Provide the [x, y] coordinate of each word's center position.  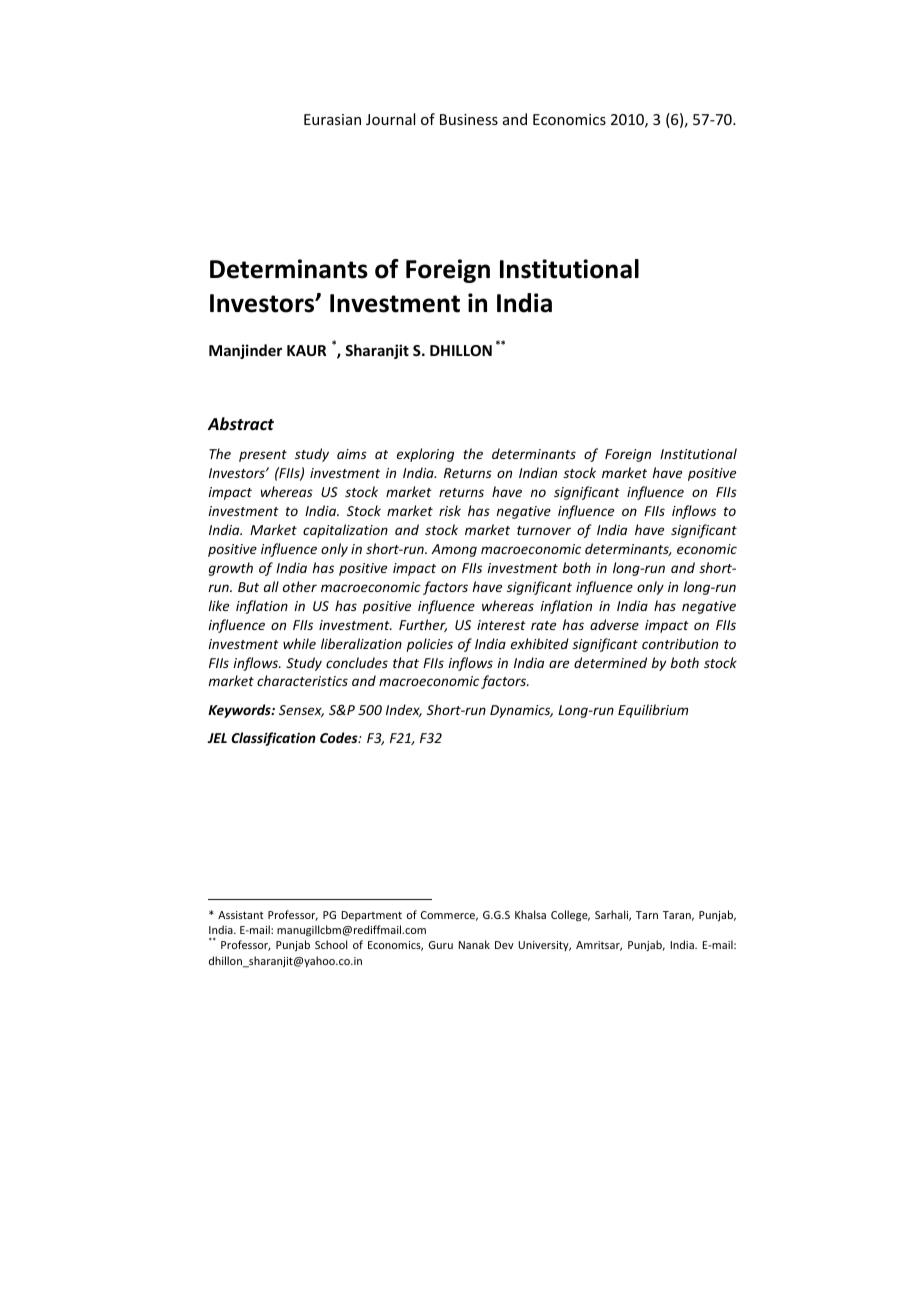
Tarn [647, 915]
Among [454, 550]
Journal [390, 119]
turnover [544, 530]
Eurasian [332, 119]
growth [231, 569]
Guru [441, 945]
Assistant [241, 915]
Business [469, 119]
